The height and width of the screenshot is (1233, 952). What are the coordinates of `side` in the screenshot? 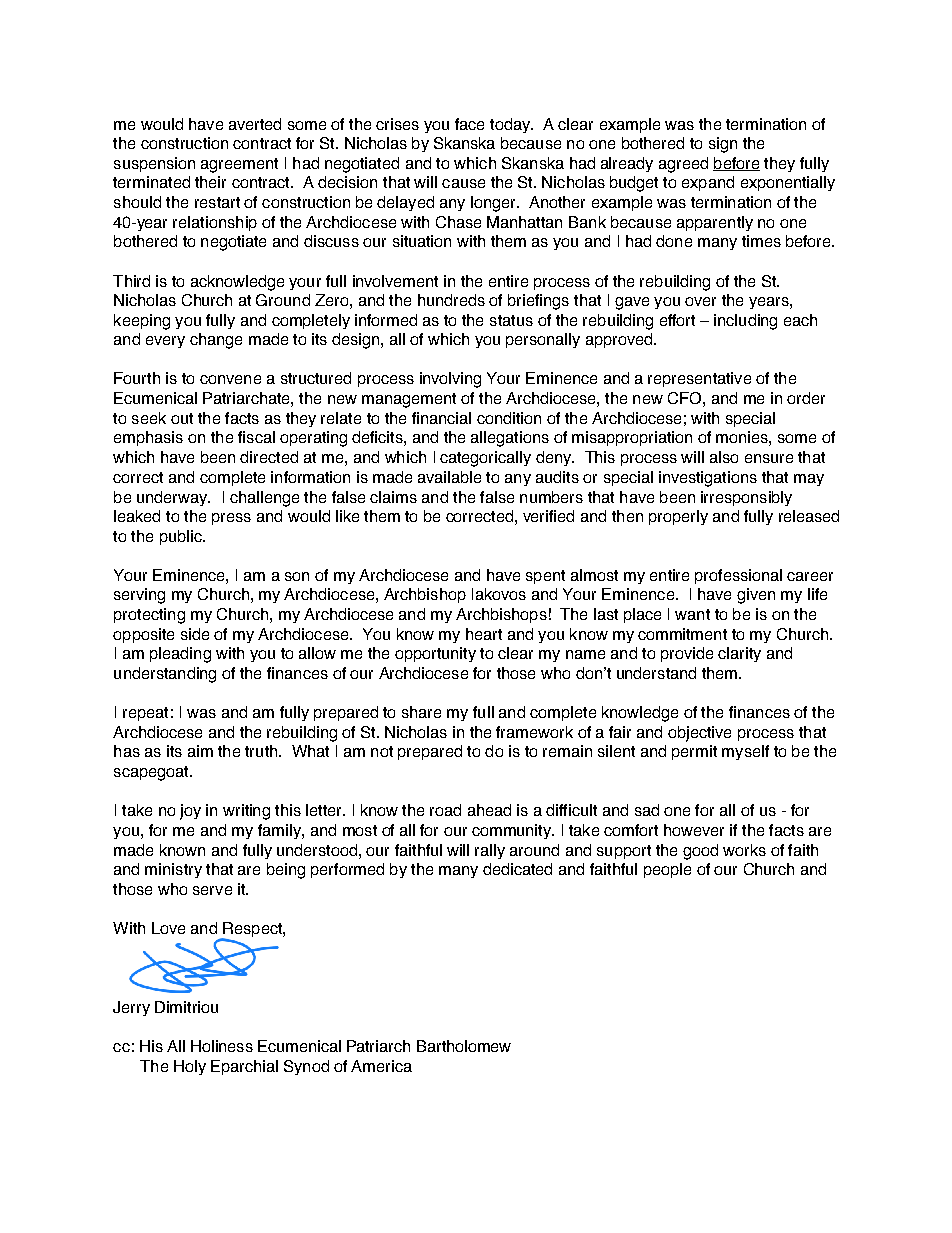 It's located at (195, 634).
